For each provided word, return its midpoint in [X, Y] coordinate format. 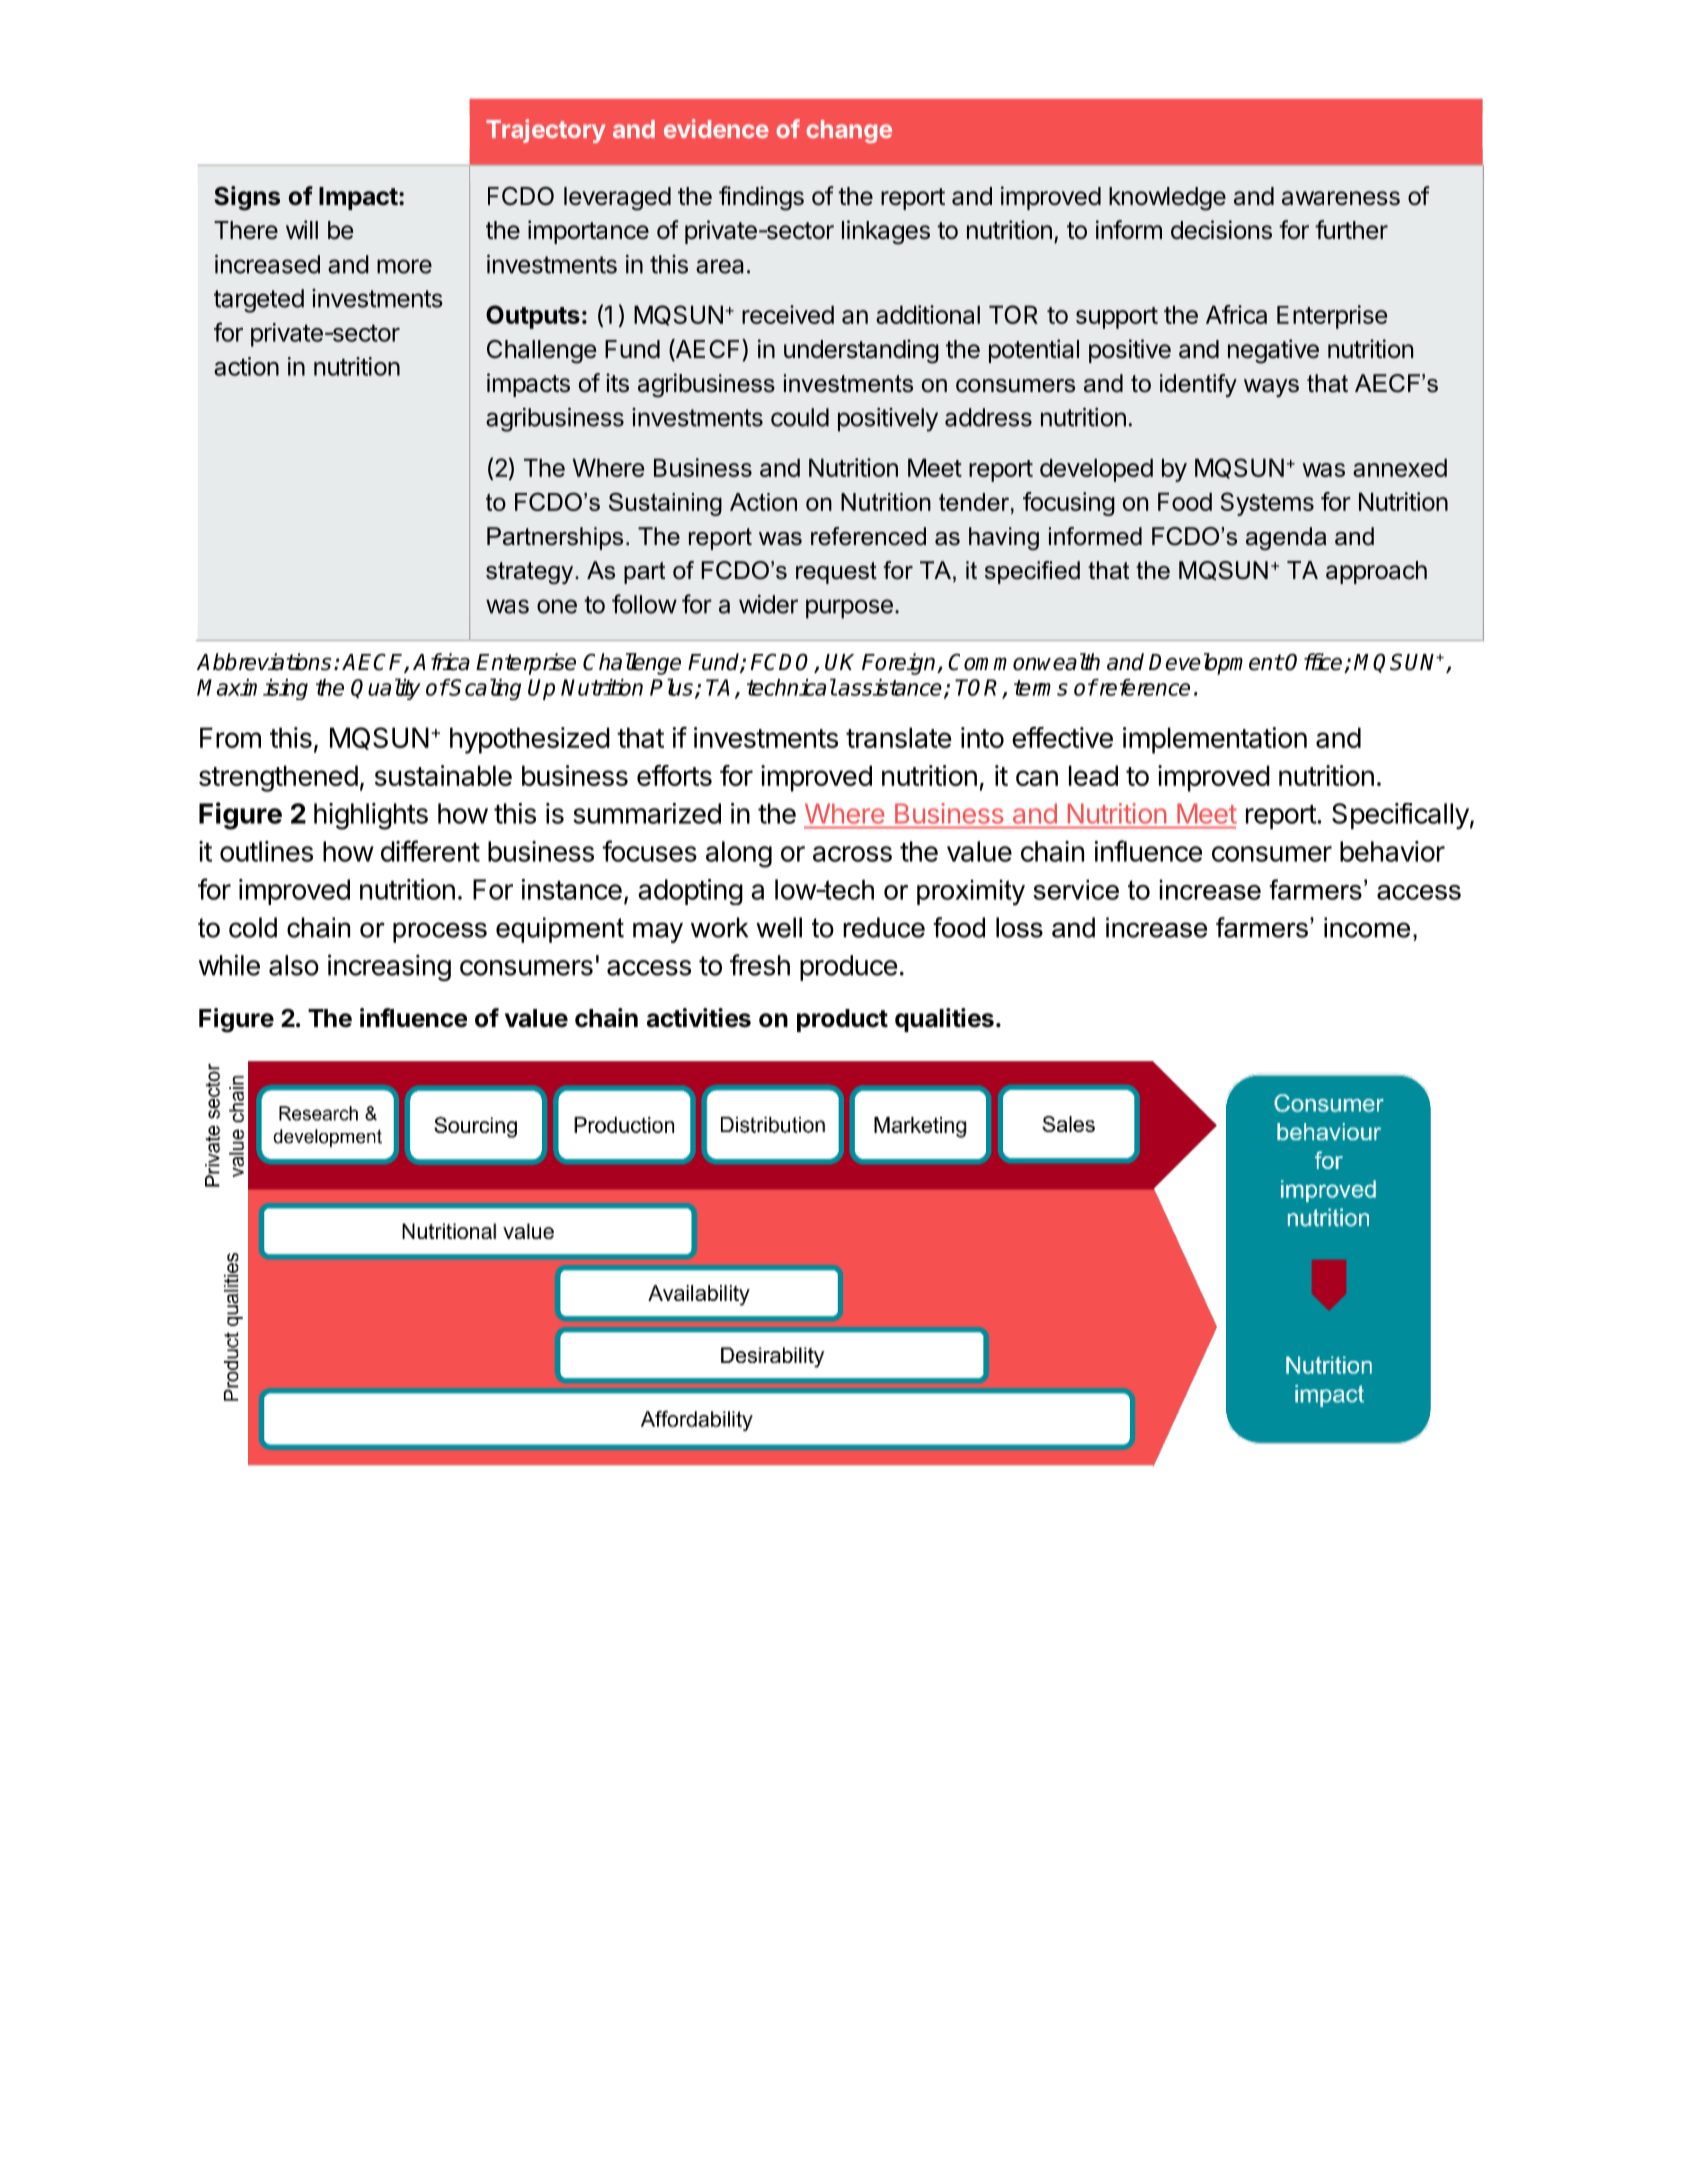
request [836, 573]
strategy [531, 573]
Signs [247, 198]
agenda [1286, 538]
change [849, 131]
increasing [389, 967]
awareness [1341, 198]
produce [848, 968]
